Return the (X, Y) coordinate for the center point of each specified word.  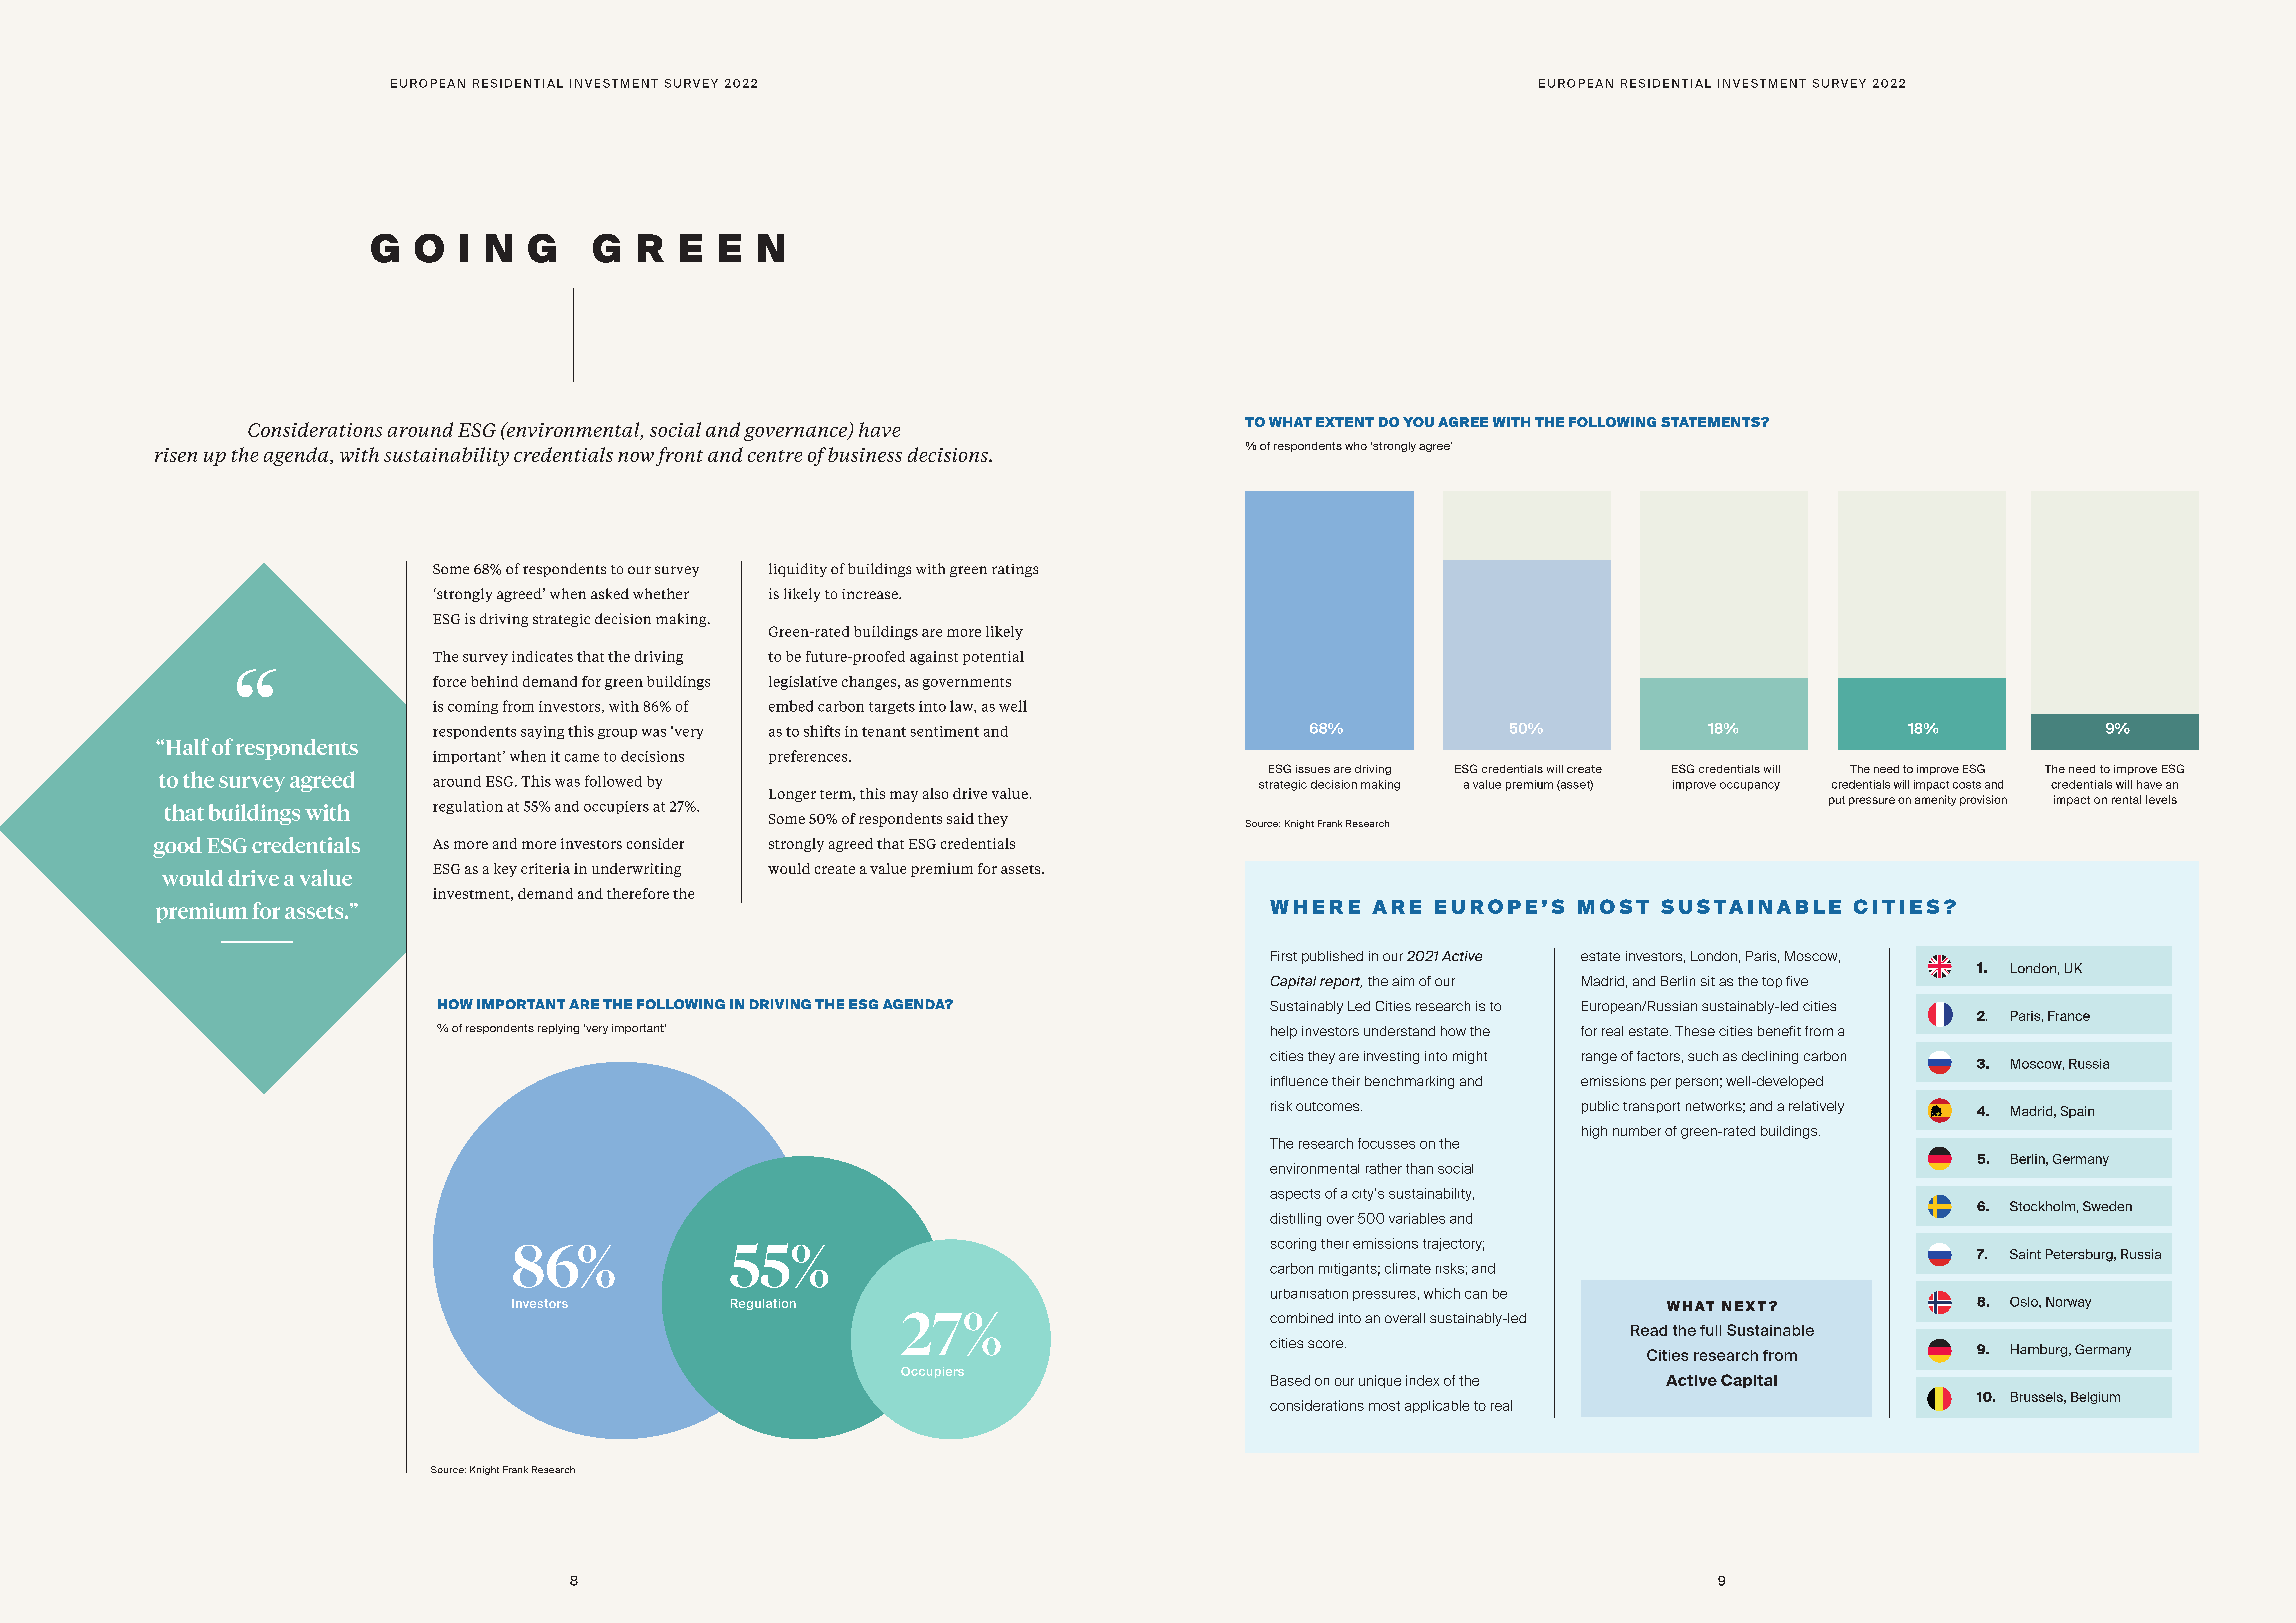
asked (610, 593)
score (1327, 1344)
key (505, 870)
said (960, 818)
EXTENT (1345, 422)
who (1356, 446)
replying (558, 1029)
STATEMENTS (1711, 422)
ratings (1015, 570)
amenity (1935, 800)
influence (1299, 1081)
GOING (463, 248)
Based (1290, 1380)
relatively (1816, 1107)
